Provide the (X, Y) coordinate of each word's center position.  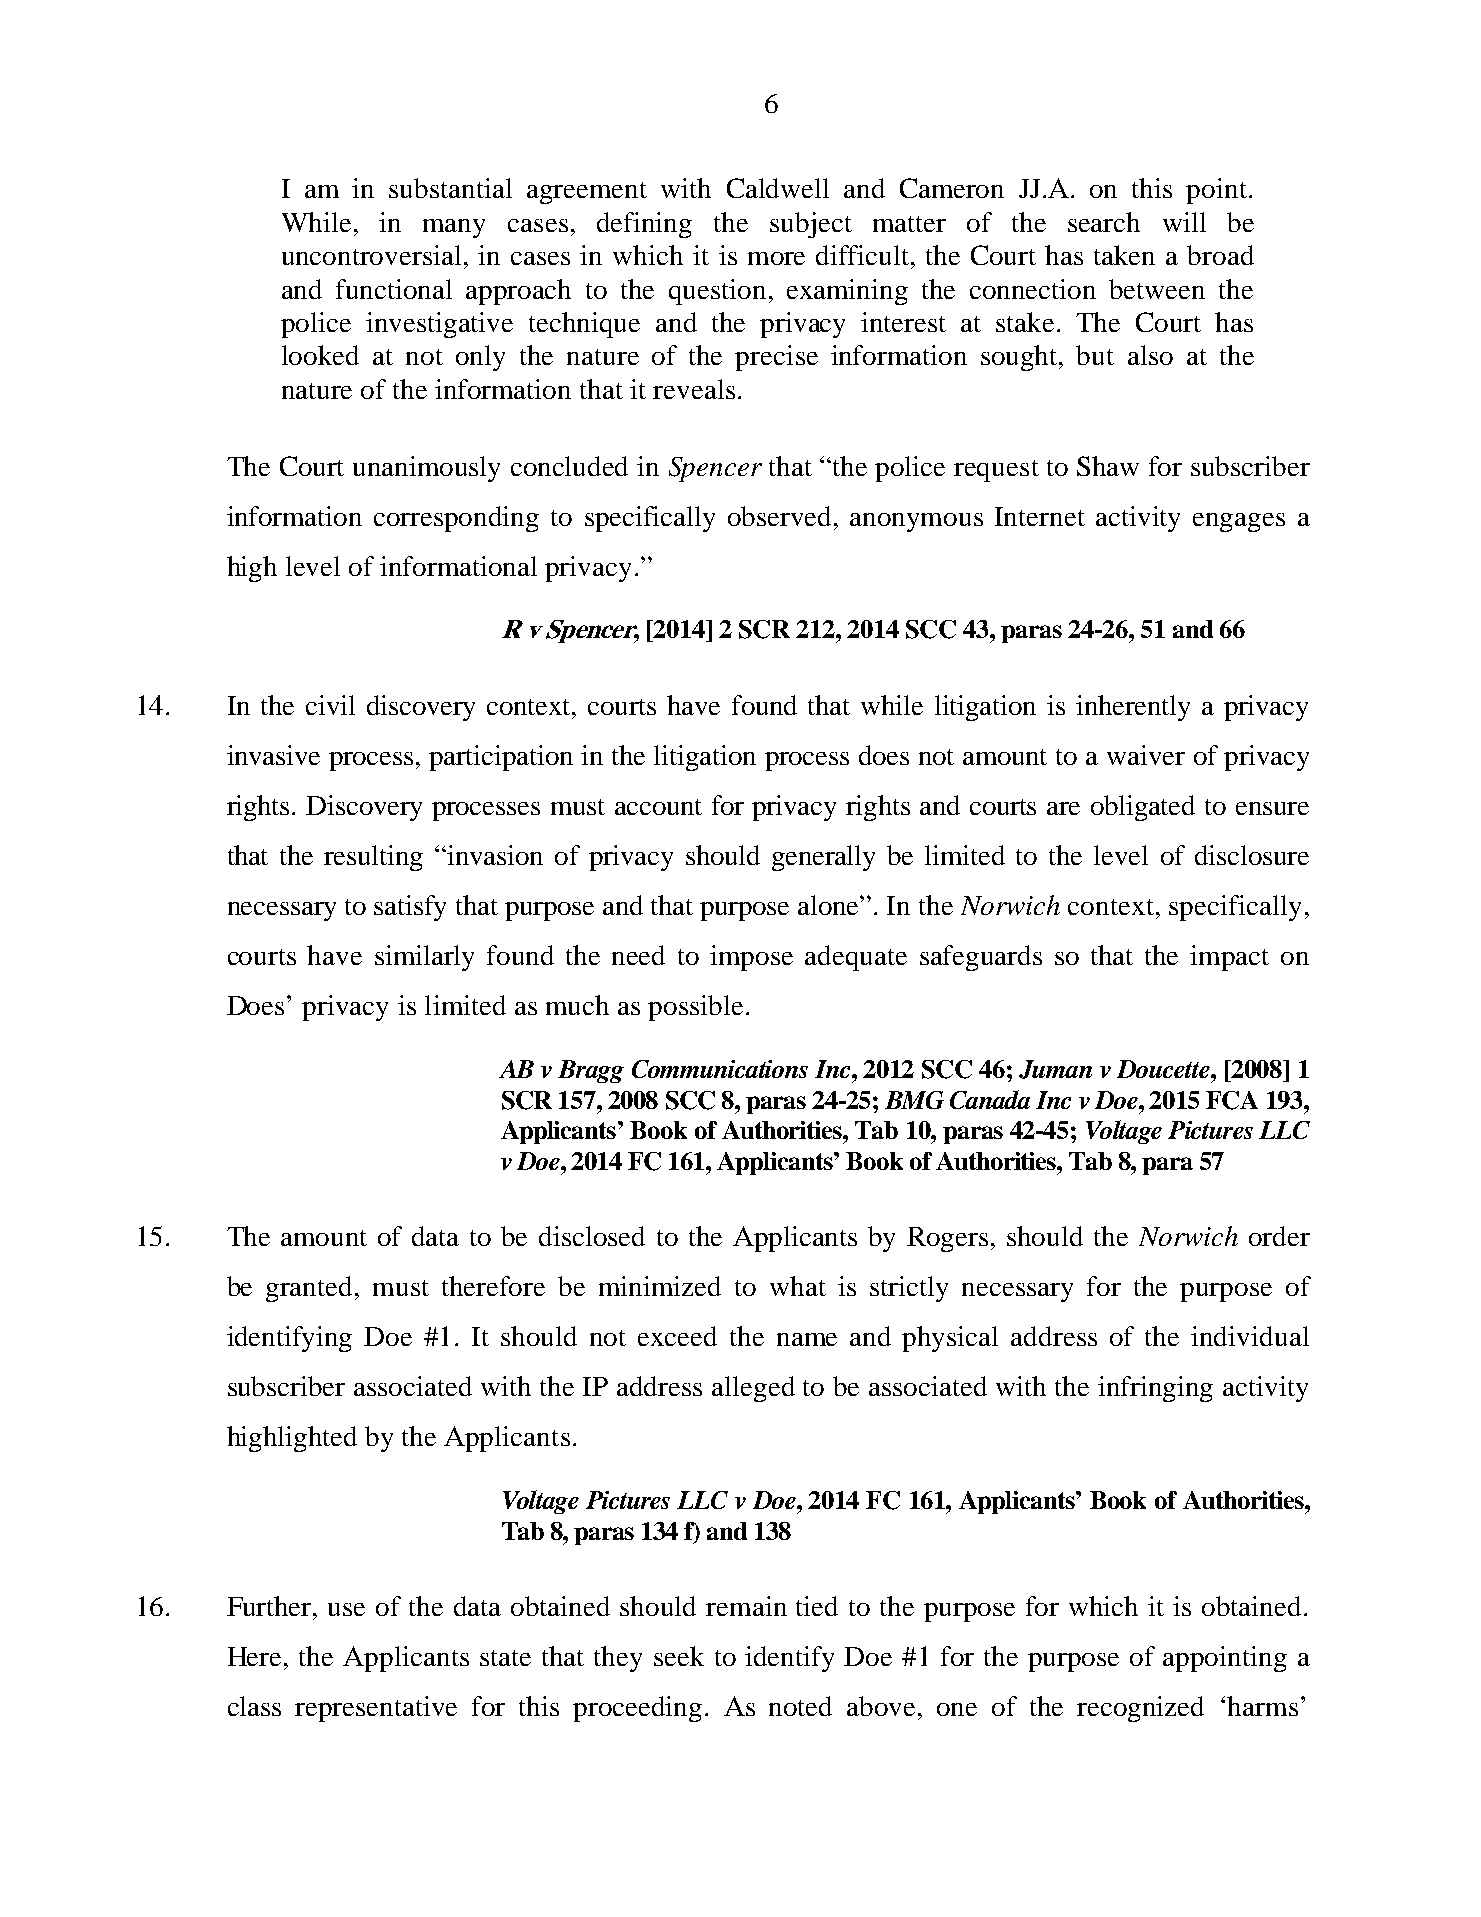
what (798, 1286)
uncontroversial (371, 255)
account (658, 807)
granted (311, 1289)
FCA (1232, 1100)
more (776, 258)
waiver (1146, 755)
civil (330, 705)
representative (376, 1709)
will (1184, 222)
